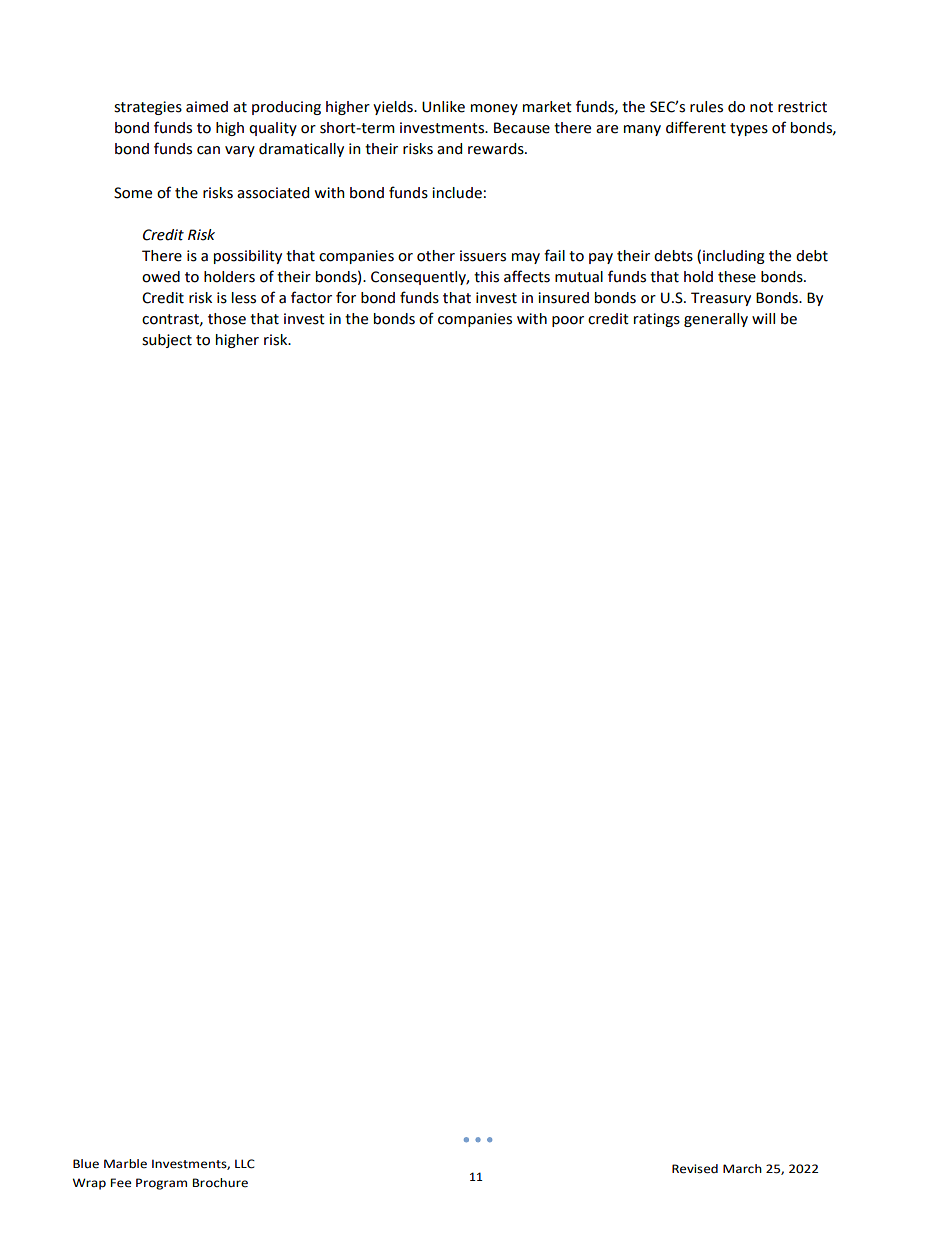 This page has height=1233, width=952. Describe the element at coordinates (696, 127) in the page. I see `different` at that location.
